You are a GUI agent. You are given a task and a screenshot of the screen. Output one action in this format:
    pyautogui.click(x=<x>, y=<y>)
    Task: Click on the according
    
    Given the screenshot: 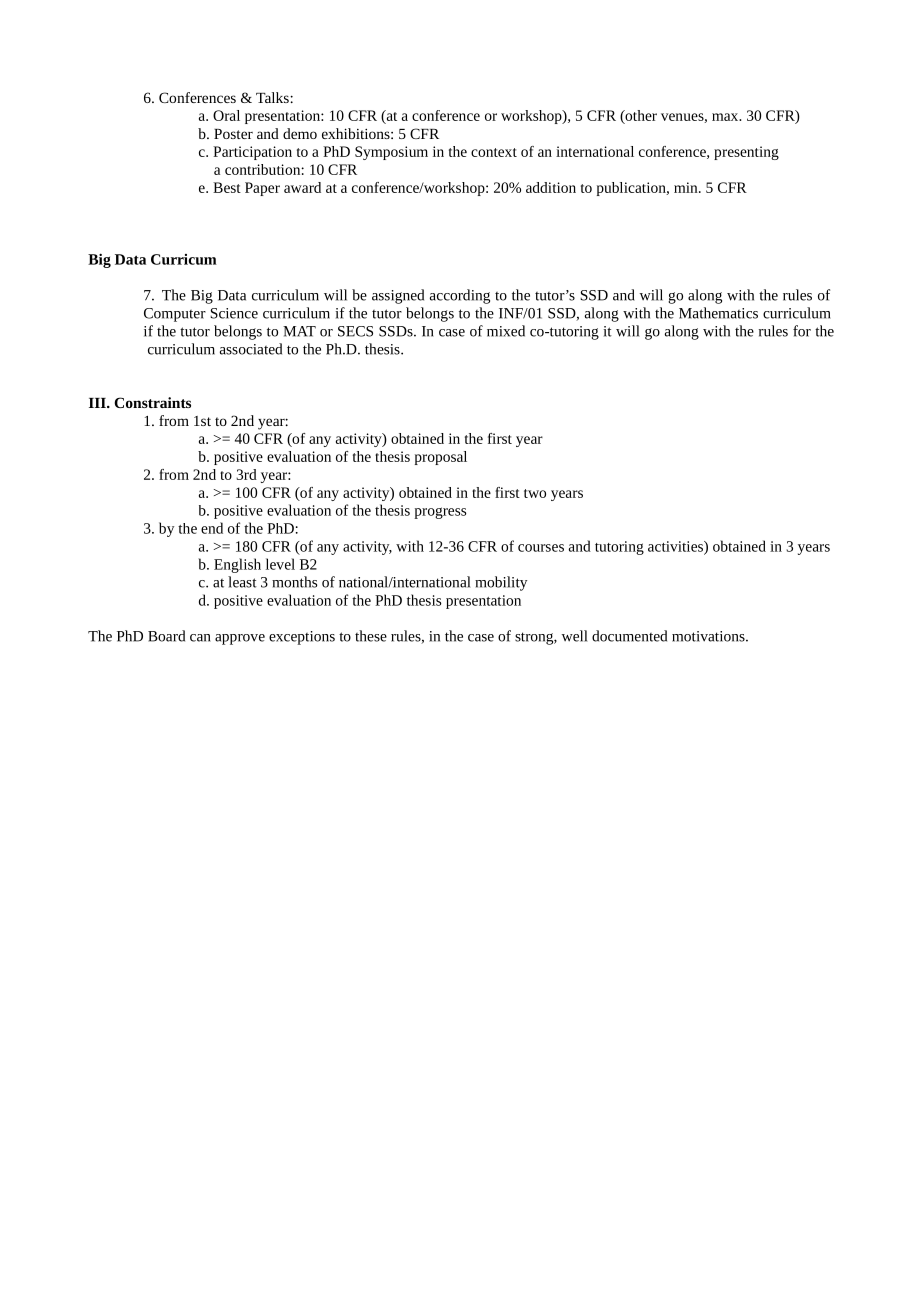 What is the action you would take?
    pyautogui.click(x=460, y=296)
